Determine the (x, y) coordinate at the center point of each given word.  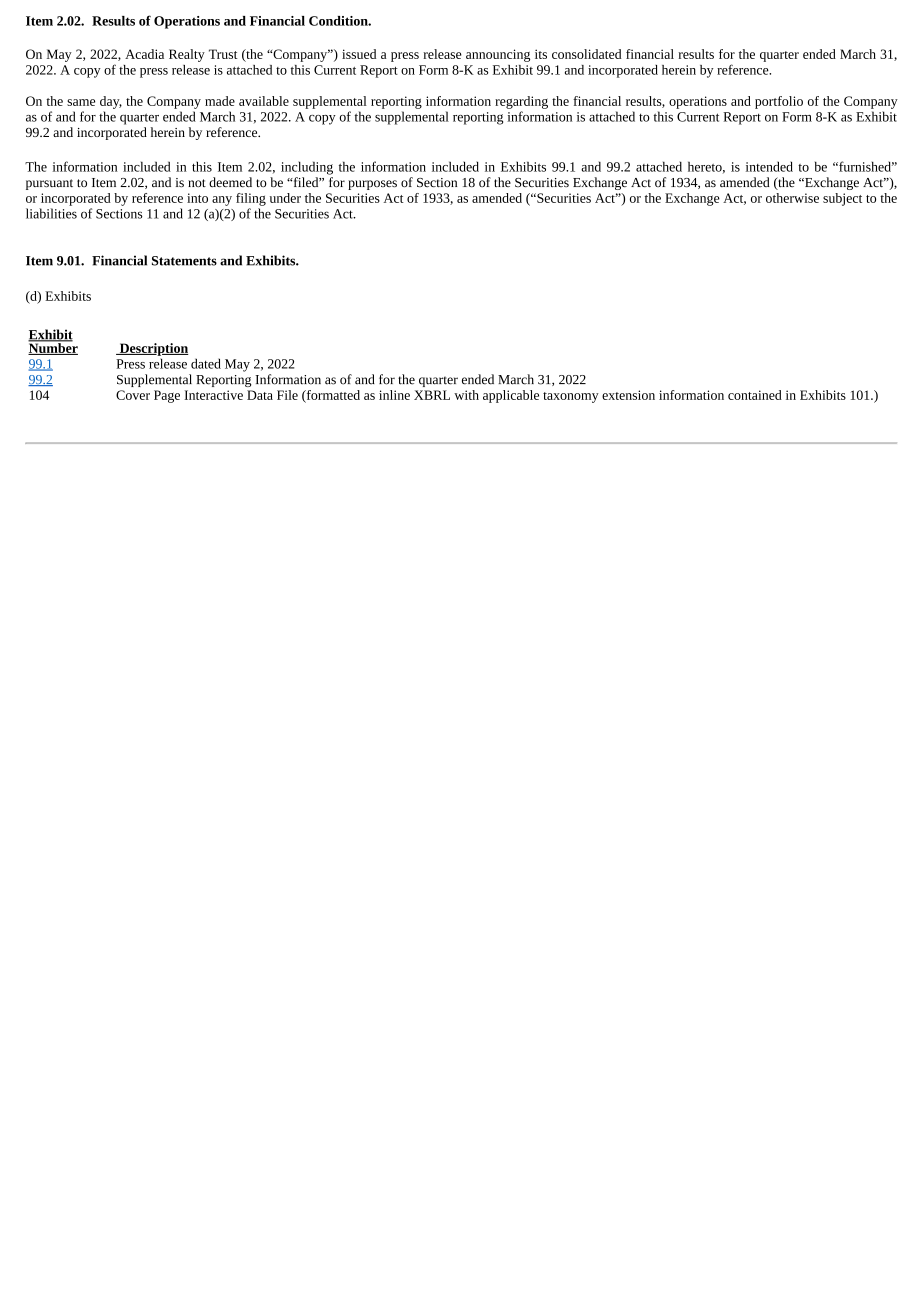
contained (755, 395)
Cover (133, 395)
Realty (187, 55)
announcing (498, 55)
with (466, 395)
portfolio (779, 102)
